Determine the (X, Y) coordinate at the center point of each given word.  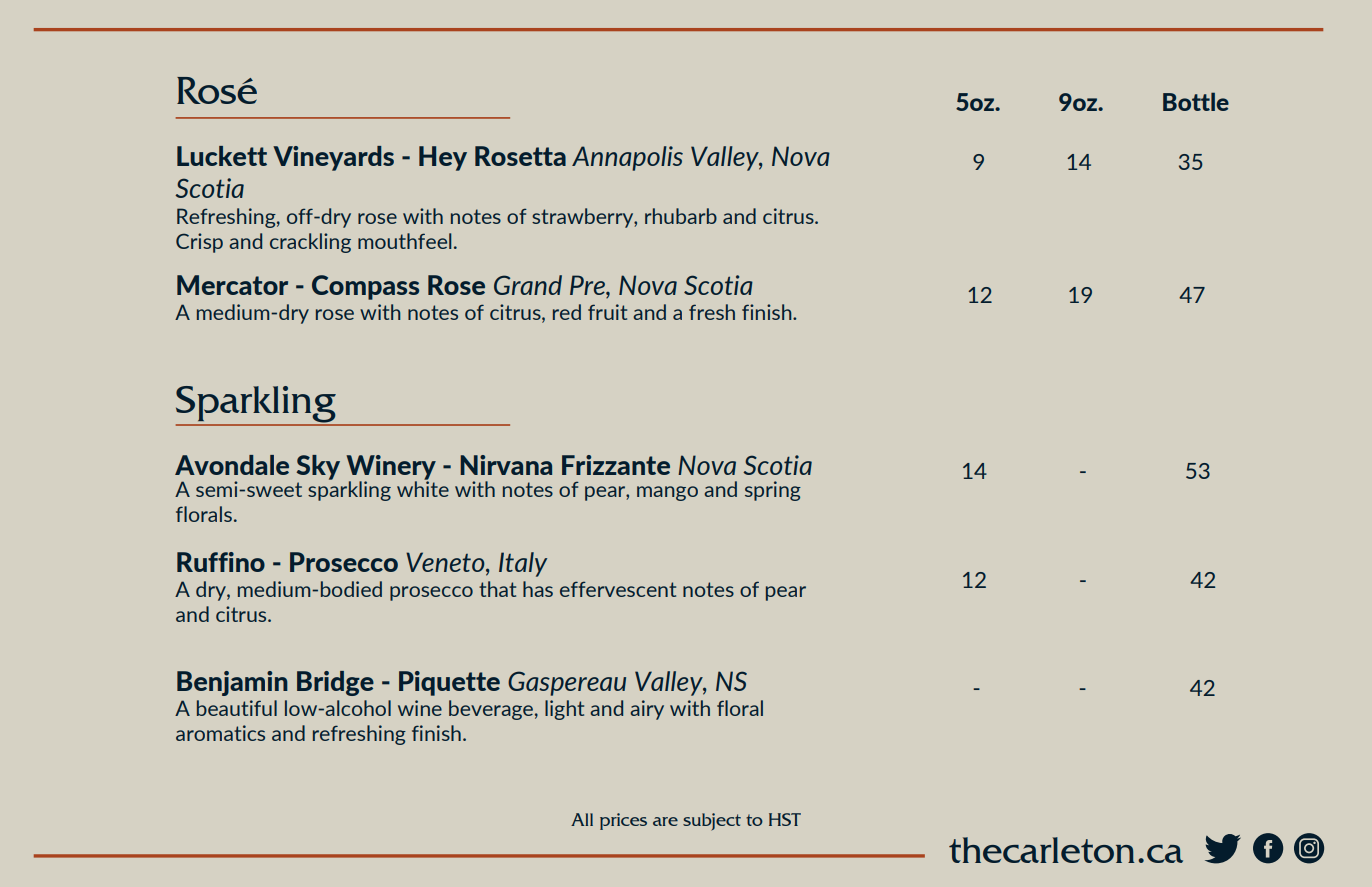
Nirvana (506, 465)
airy (647, 710)
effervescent (618, 589)
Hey (443, 158)
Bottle (1196, 101)
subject (712, 822)
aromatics (220, 733)
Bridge (335, 683)
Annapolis (627, 158)
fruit (607, 312)
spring (773, 491)
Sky (318, 467)
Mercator (232, 285)
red (567, 312)
